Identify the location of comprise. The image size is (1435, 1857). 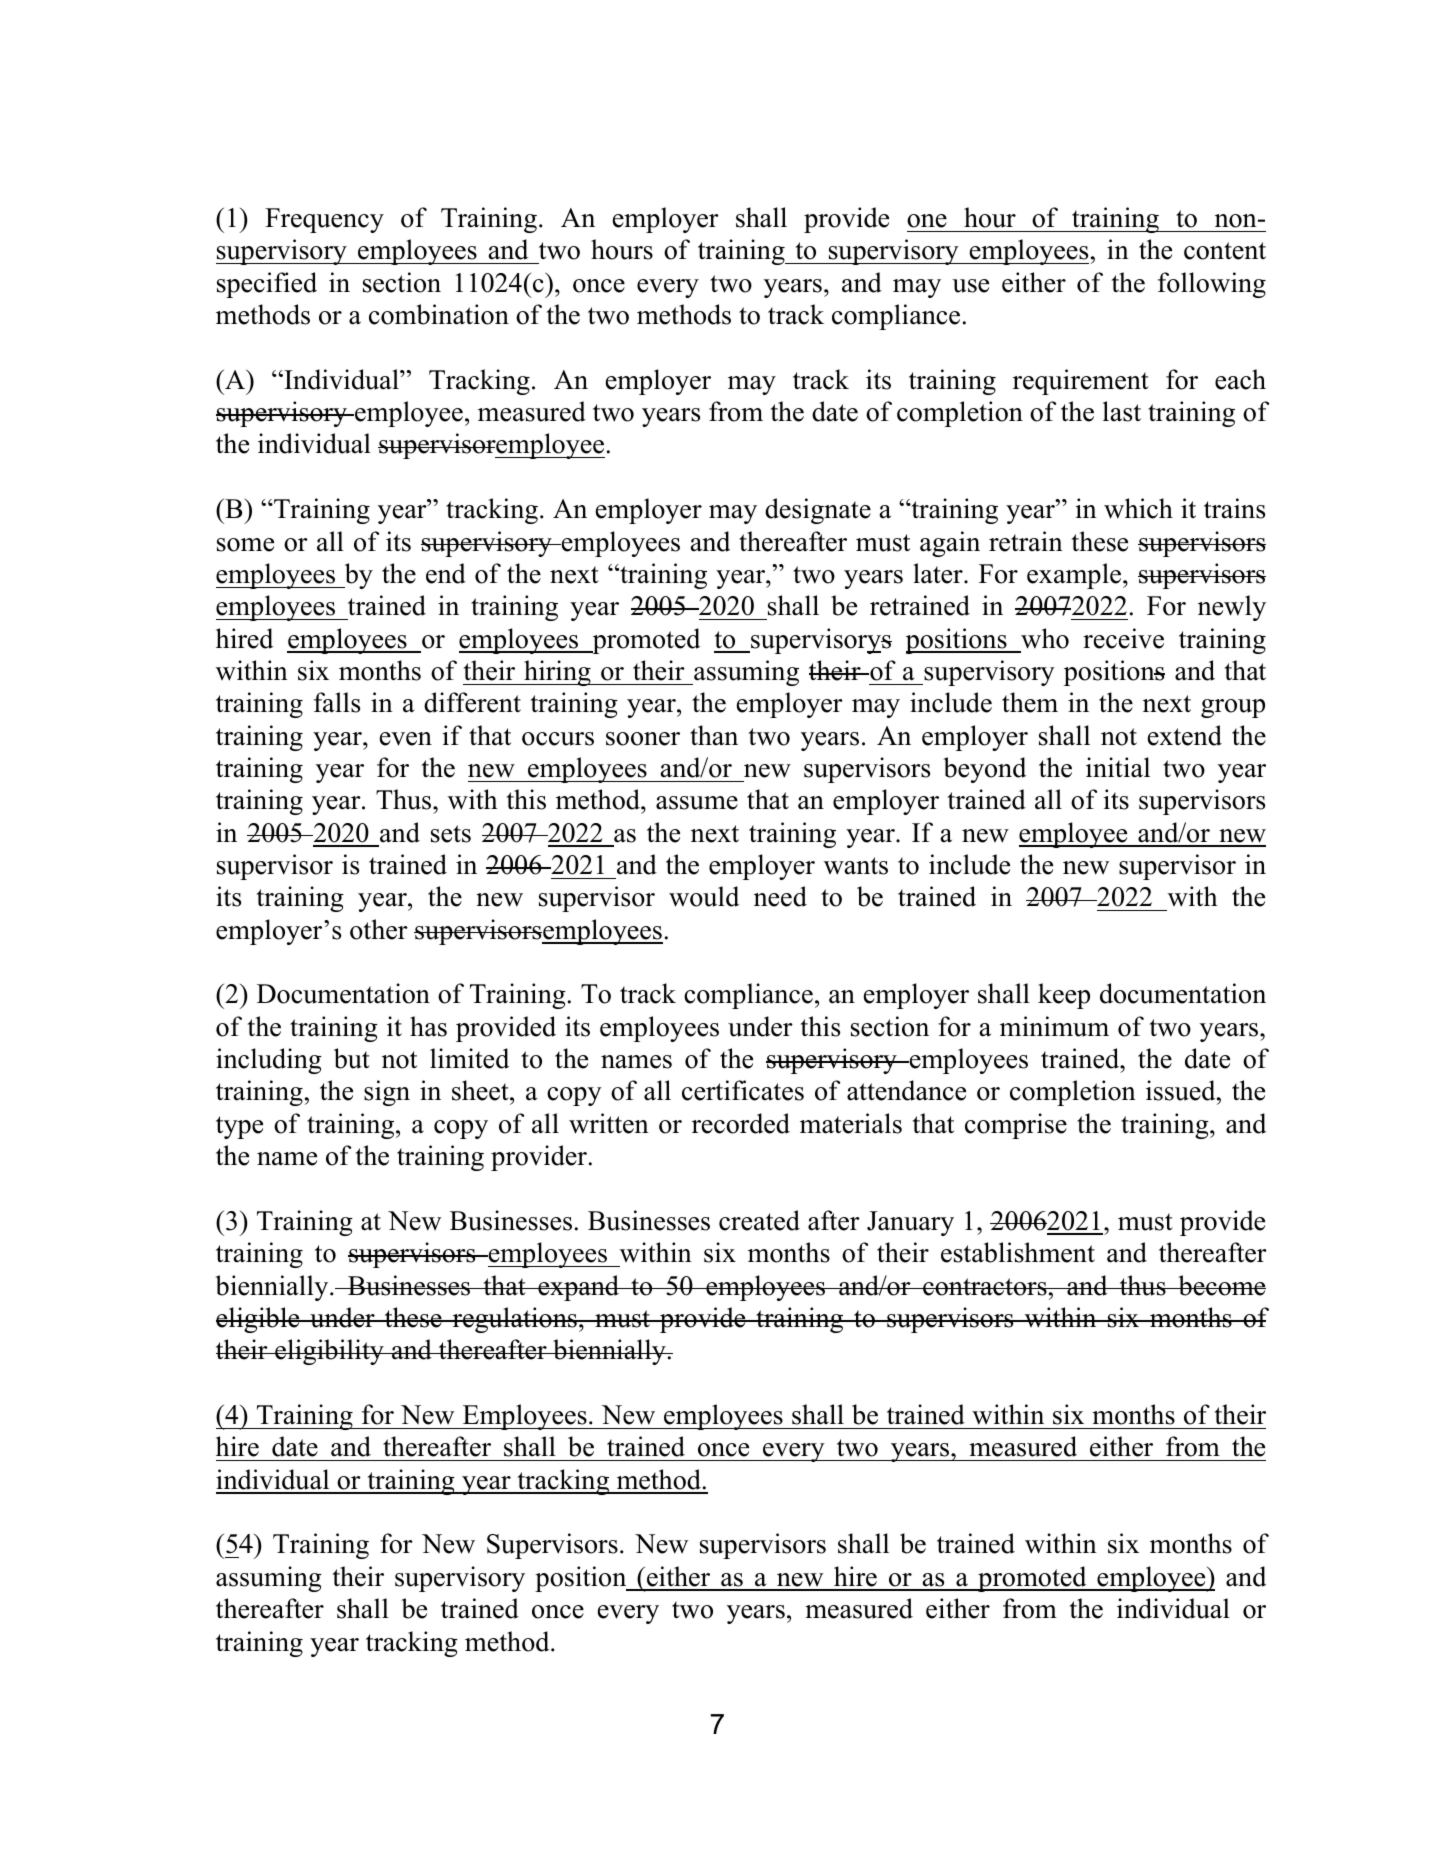
(1016, 1126).
